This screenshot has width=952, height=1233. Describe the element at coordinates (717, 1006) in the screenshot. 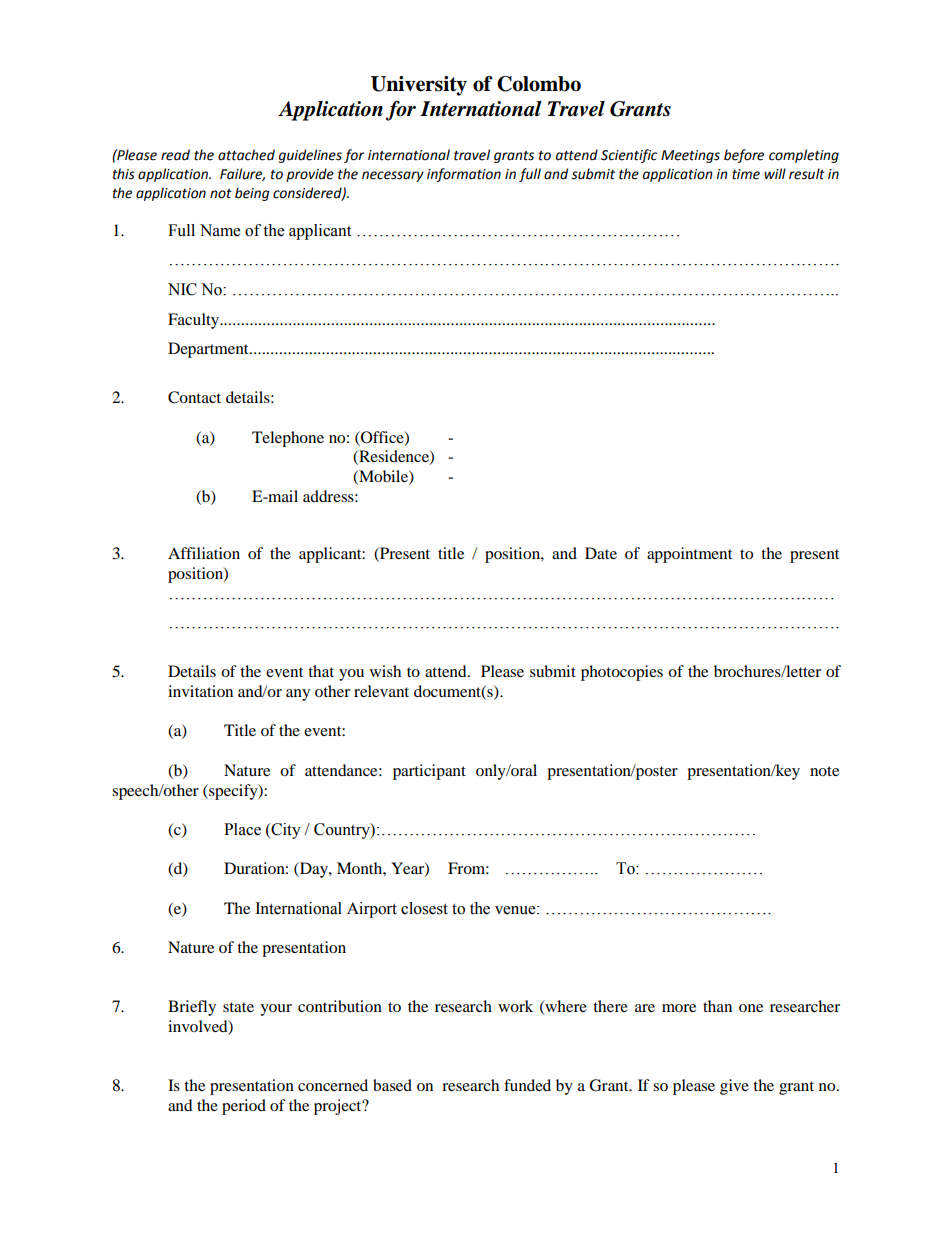

I see `than` at that location.
